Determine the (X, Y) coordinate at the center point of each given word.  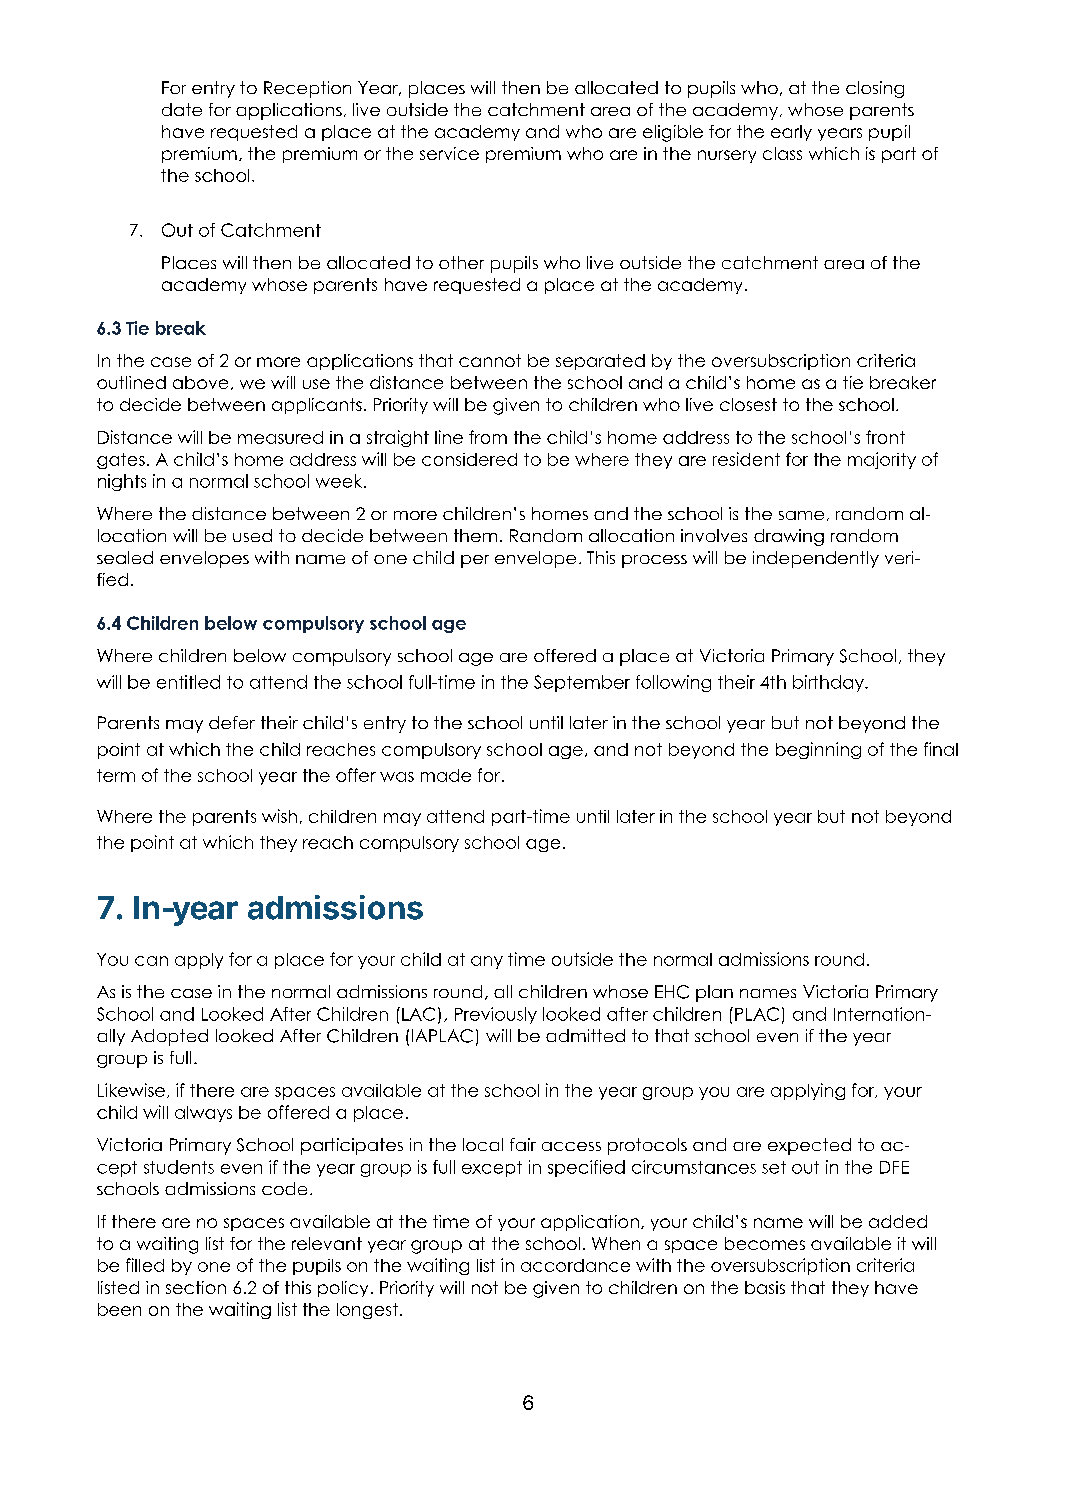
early (791, 133)
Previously (496, 1015)
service (449, 153)
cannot (490, 360)
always (203, 1114)
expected (809, 1146)
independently (816, 559)
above (200, 382)
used (252, 535)
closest (748, 404)
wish (279, 816)
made (446, 775)
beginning (818, 750)
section (196, 1287)
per (475, 561)
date (182, 109)
